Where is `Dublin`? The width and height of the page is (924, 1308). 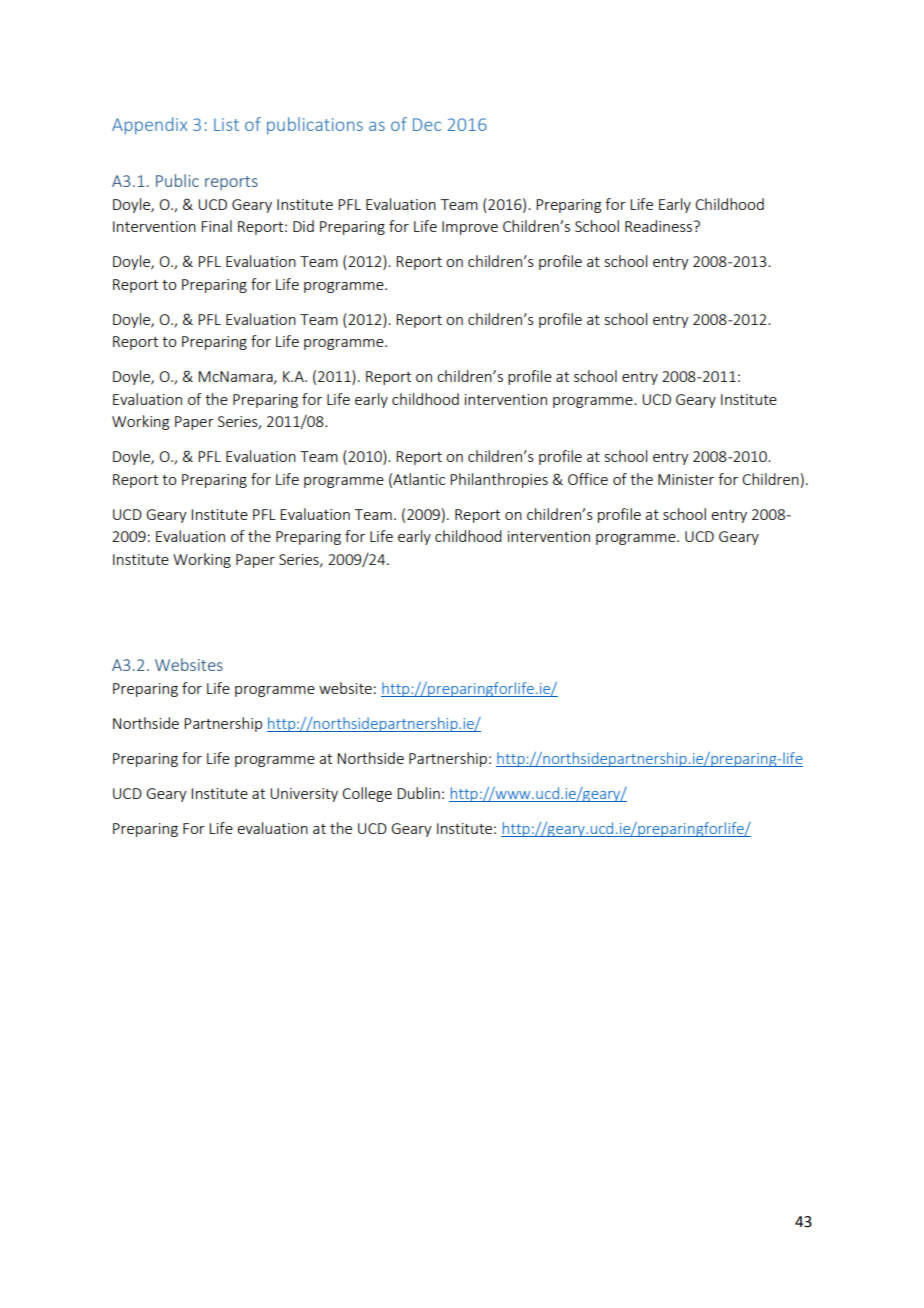
Dublin is located at coordinates (418, 793).
